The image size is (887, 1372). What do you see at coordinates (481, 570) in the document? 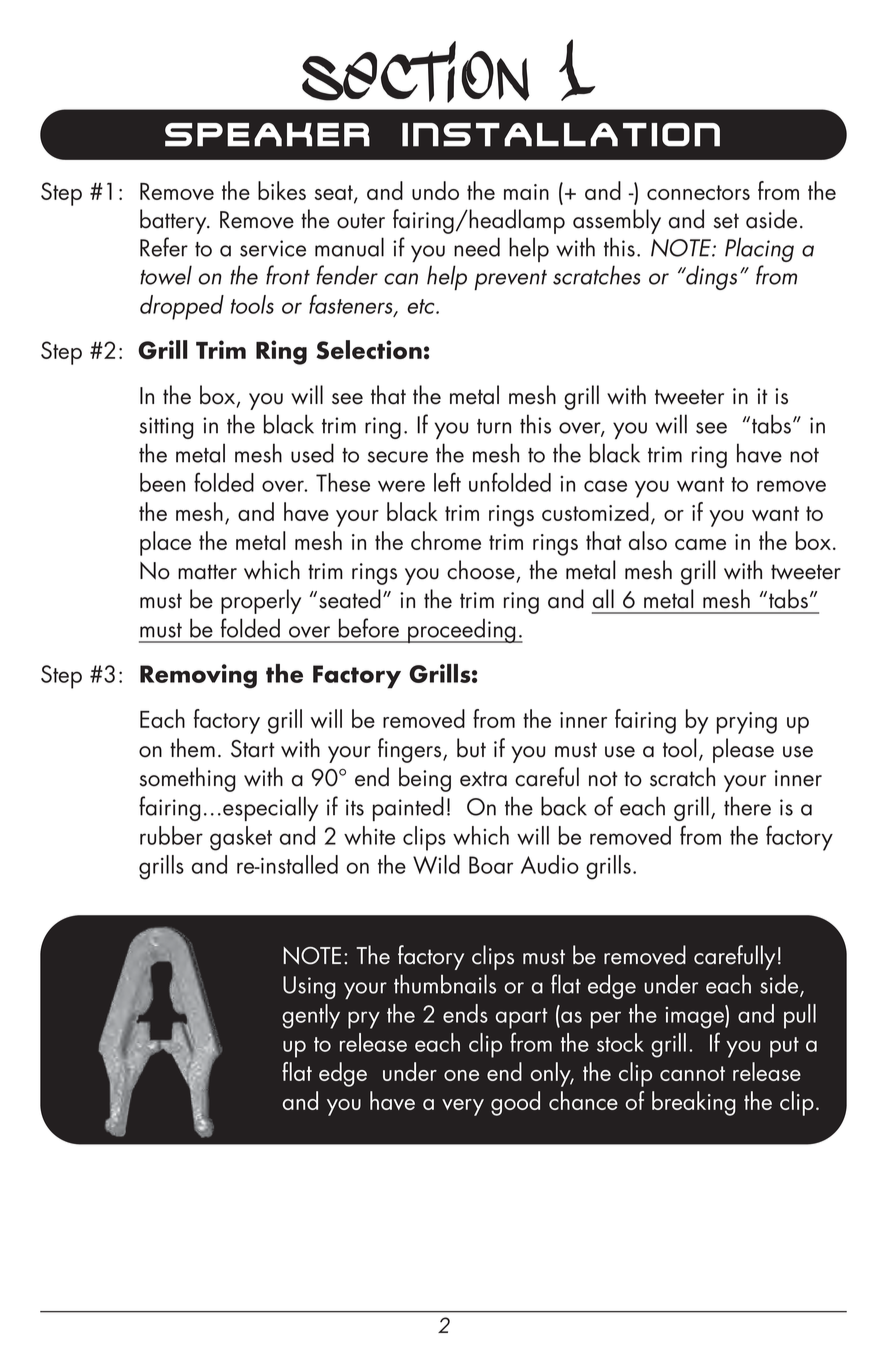
I see `choose` at bounding box center [481, 570].
